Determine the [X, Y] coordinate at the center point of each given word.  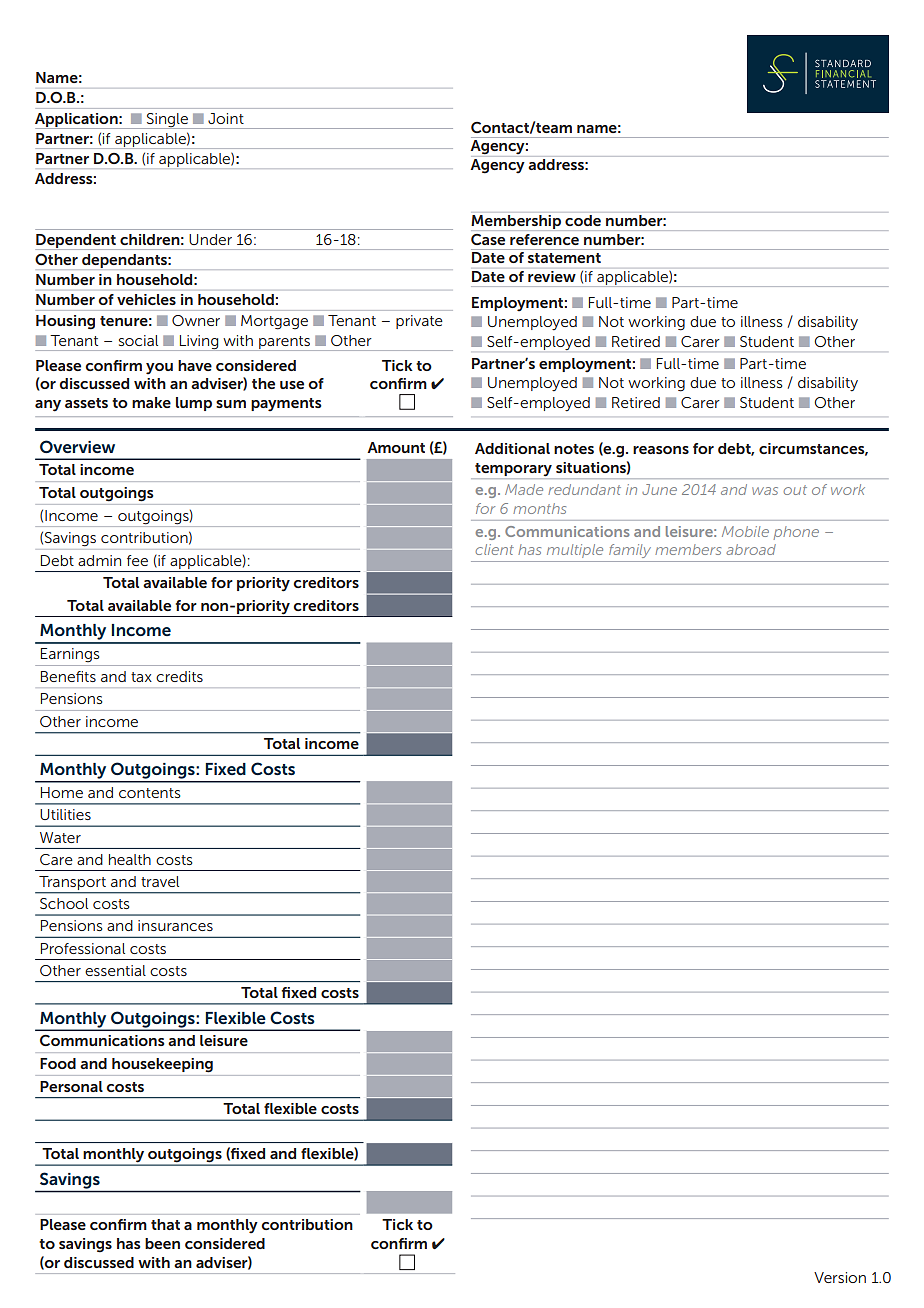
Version [840, 1277]
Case [488, 239]
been [162, 1243]
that [165, 1224]
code [583, 220]
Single [167, 121]
